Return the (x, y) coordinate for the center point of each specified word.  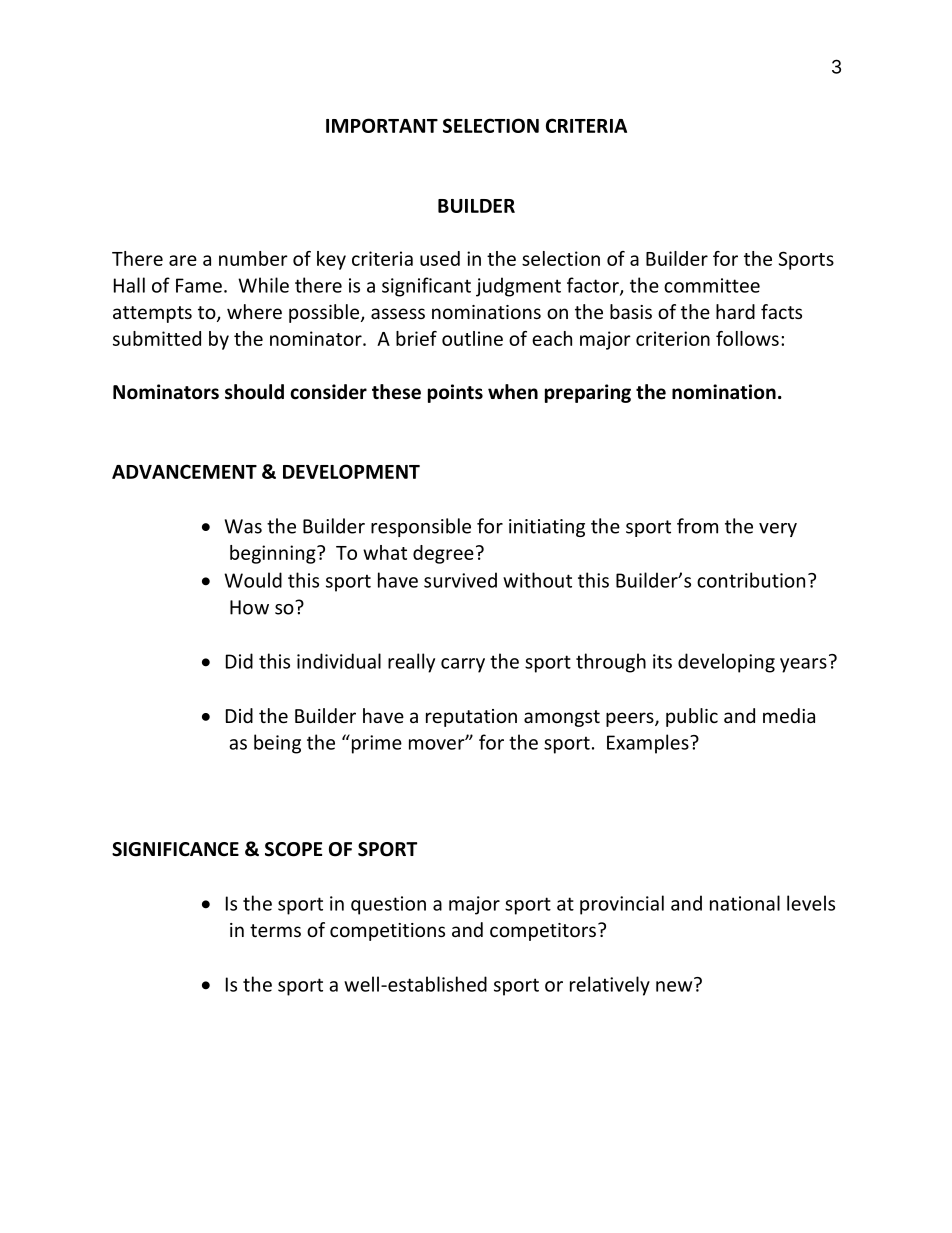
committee (712, 285)
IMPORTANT (382, 125)
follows (747, 338)
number (253, 258)
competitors (543, 932)
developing (726, 663)
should (254, 392)
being (277, 744)
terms (275, 930)
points (455, 393)
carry (463, 665)
